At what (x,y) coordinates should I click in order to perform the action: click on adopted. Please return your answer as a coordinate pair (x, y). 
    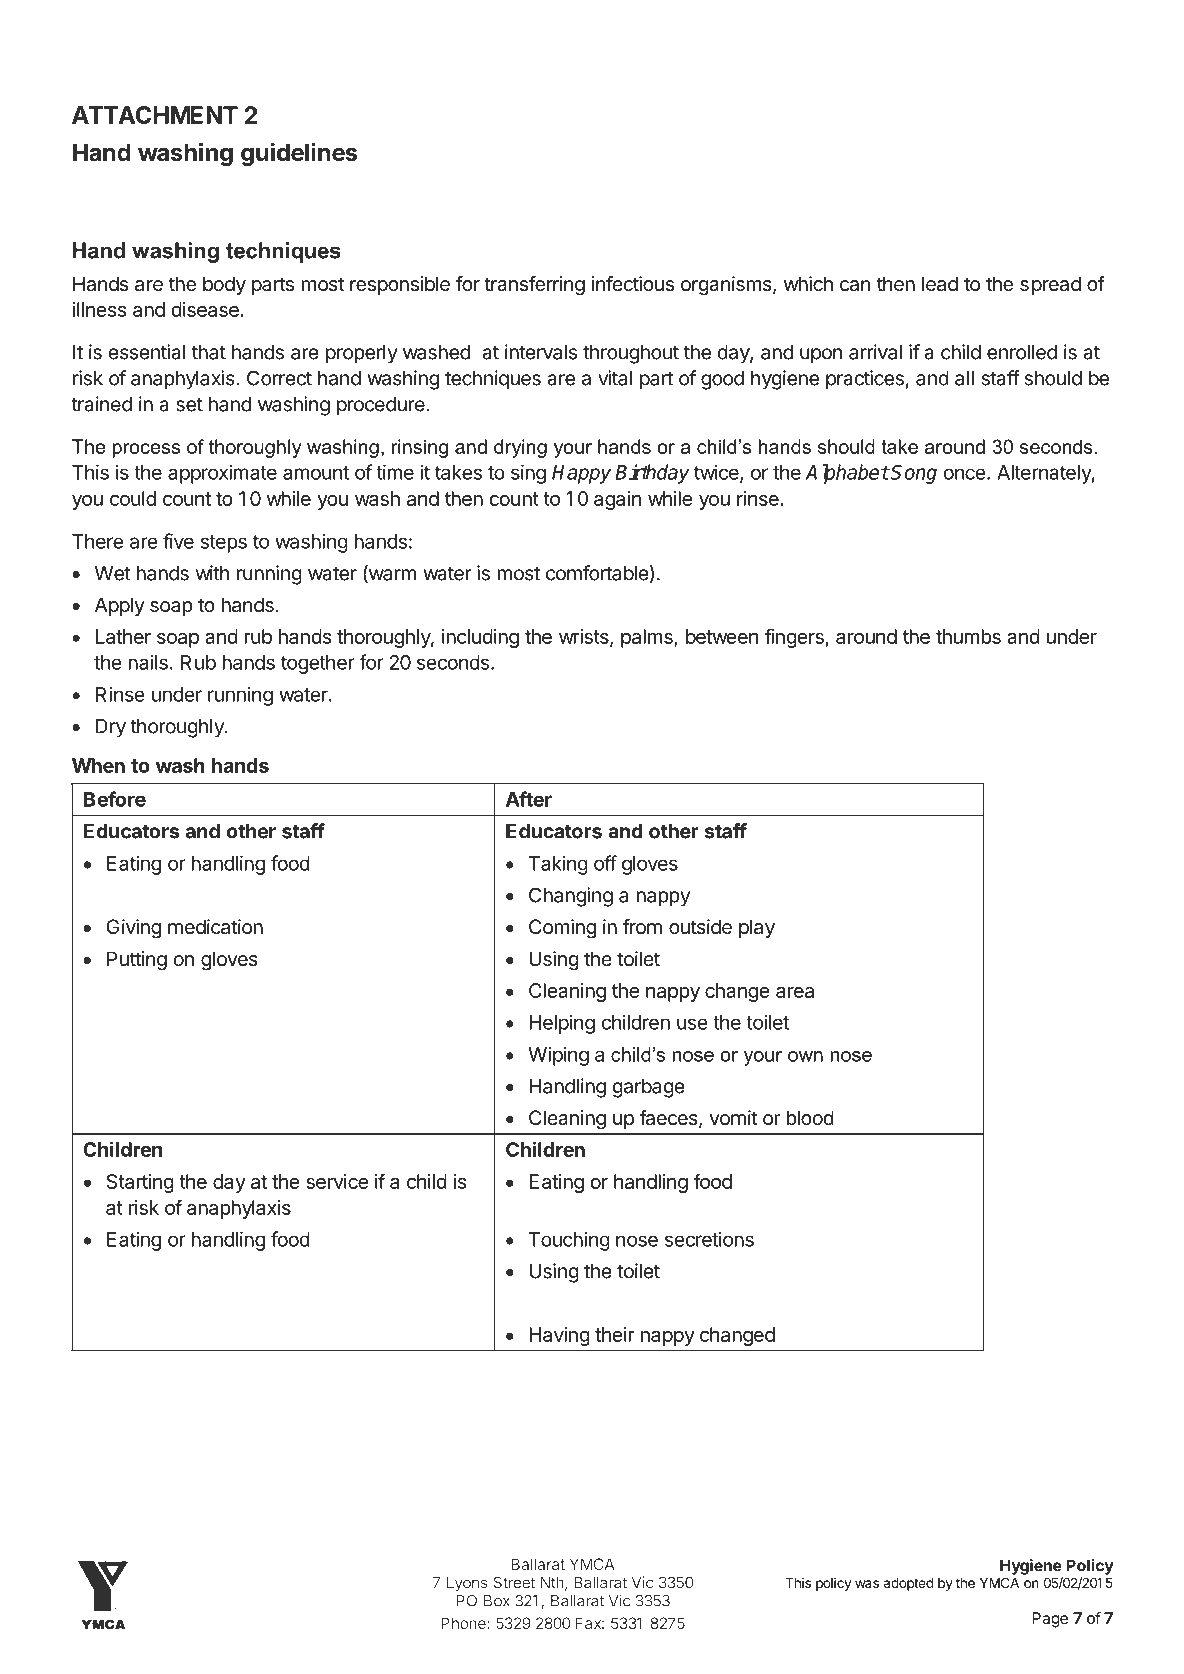
    Looking at the image, I should click on (908, 1584).
